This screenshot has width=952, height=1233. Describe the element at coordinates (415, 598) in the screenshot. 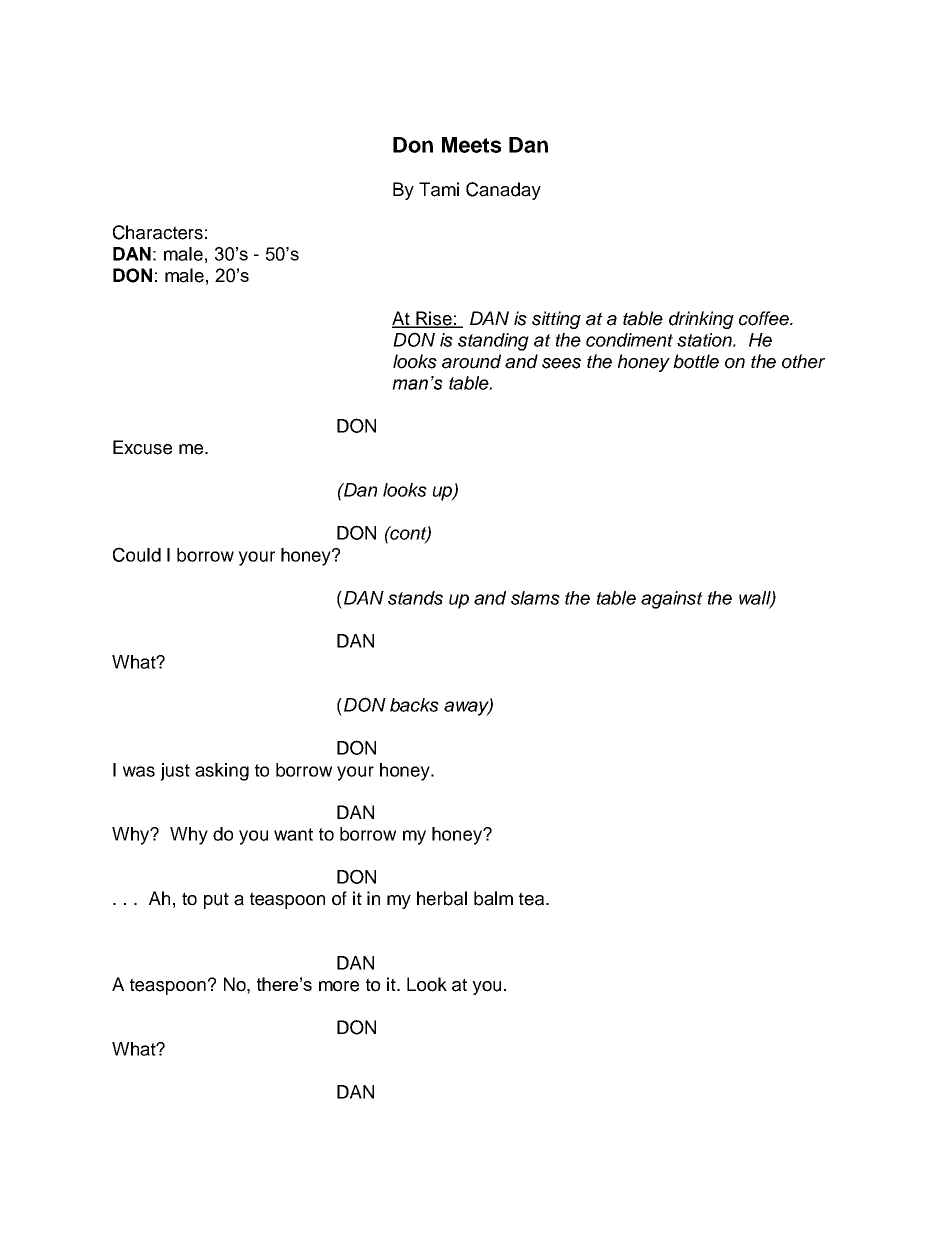

I see `stands` at that location.
